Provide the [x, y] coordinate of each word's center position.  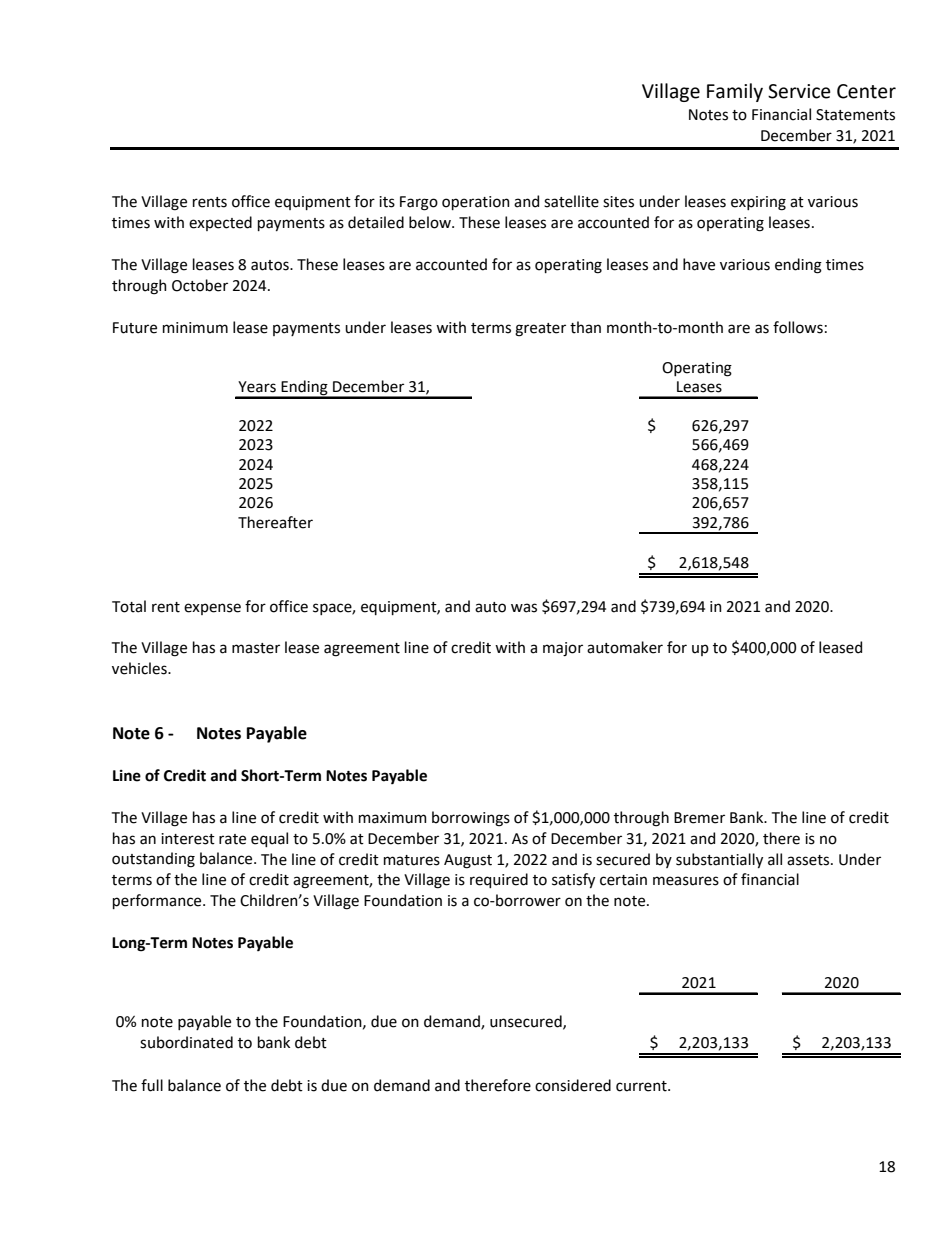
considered [573, 1085]
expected [220, 223]
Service [799, 91]
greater [540, 330]
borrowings [471, 819]
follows [798, 327]
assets [809, 860]
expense [212, 609]
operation [476, 203]
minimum [195, 328]
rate [232, 839]
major [563, 649]
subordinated [186, 1042]
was [524, 608]
